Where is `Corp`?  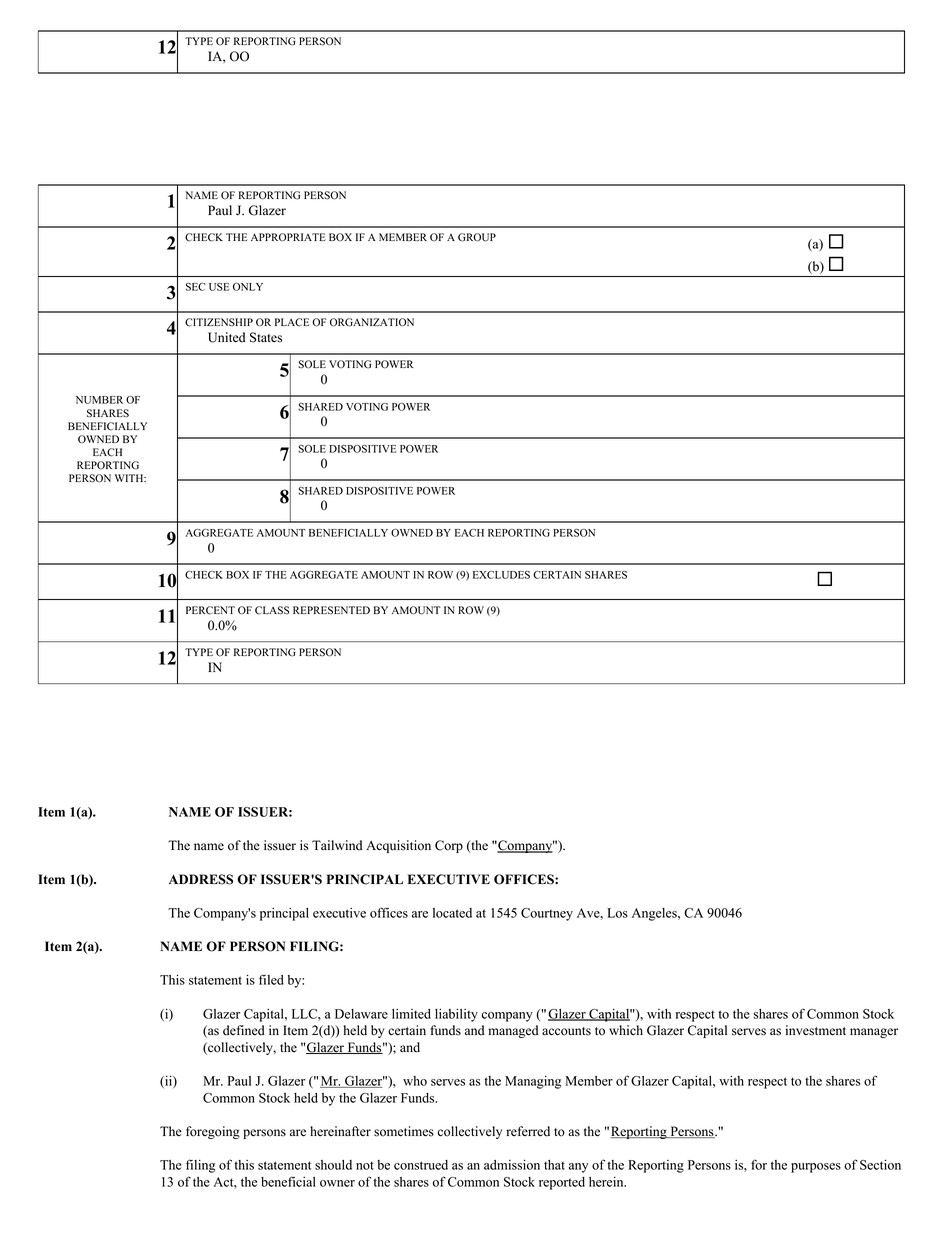
Corp is located at coordinates (449, 846).
